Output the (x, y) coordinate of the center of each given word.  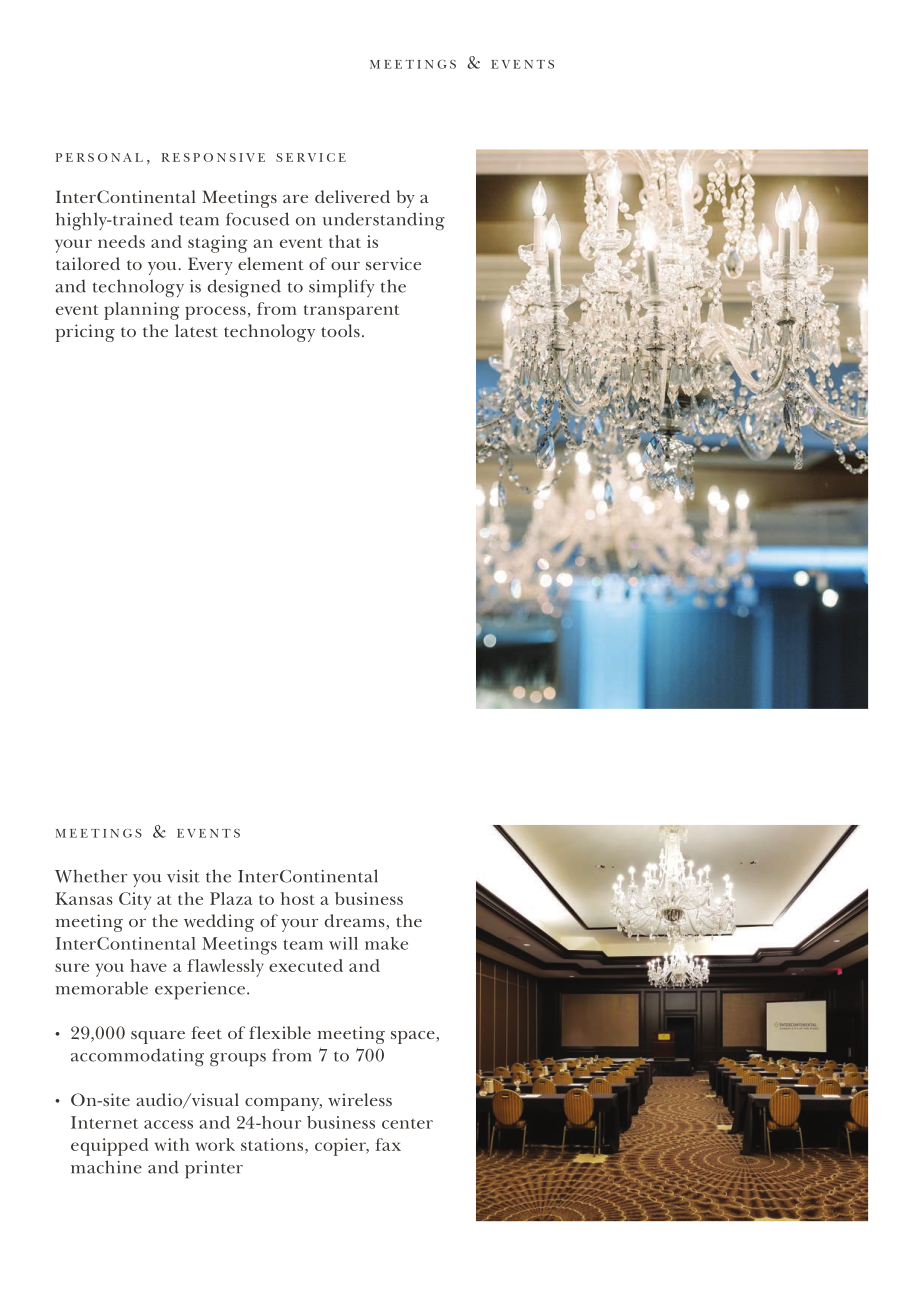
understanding (383, 221)
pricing (85, 333)
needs (121, 241)
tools (340, 330)
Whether (91, 876)
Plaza (231, 898)
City (135, 901)
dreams (356, 922)
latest (196, 330)
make (386, 943)
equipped (110, 1147)
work (215, 1144)
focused (257, 219)
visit (183, 876)
